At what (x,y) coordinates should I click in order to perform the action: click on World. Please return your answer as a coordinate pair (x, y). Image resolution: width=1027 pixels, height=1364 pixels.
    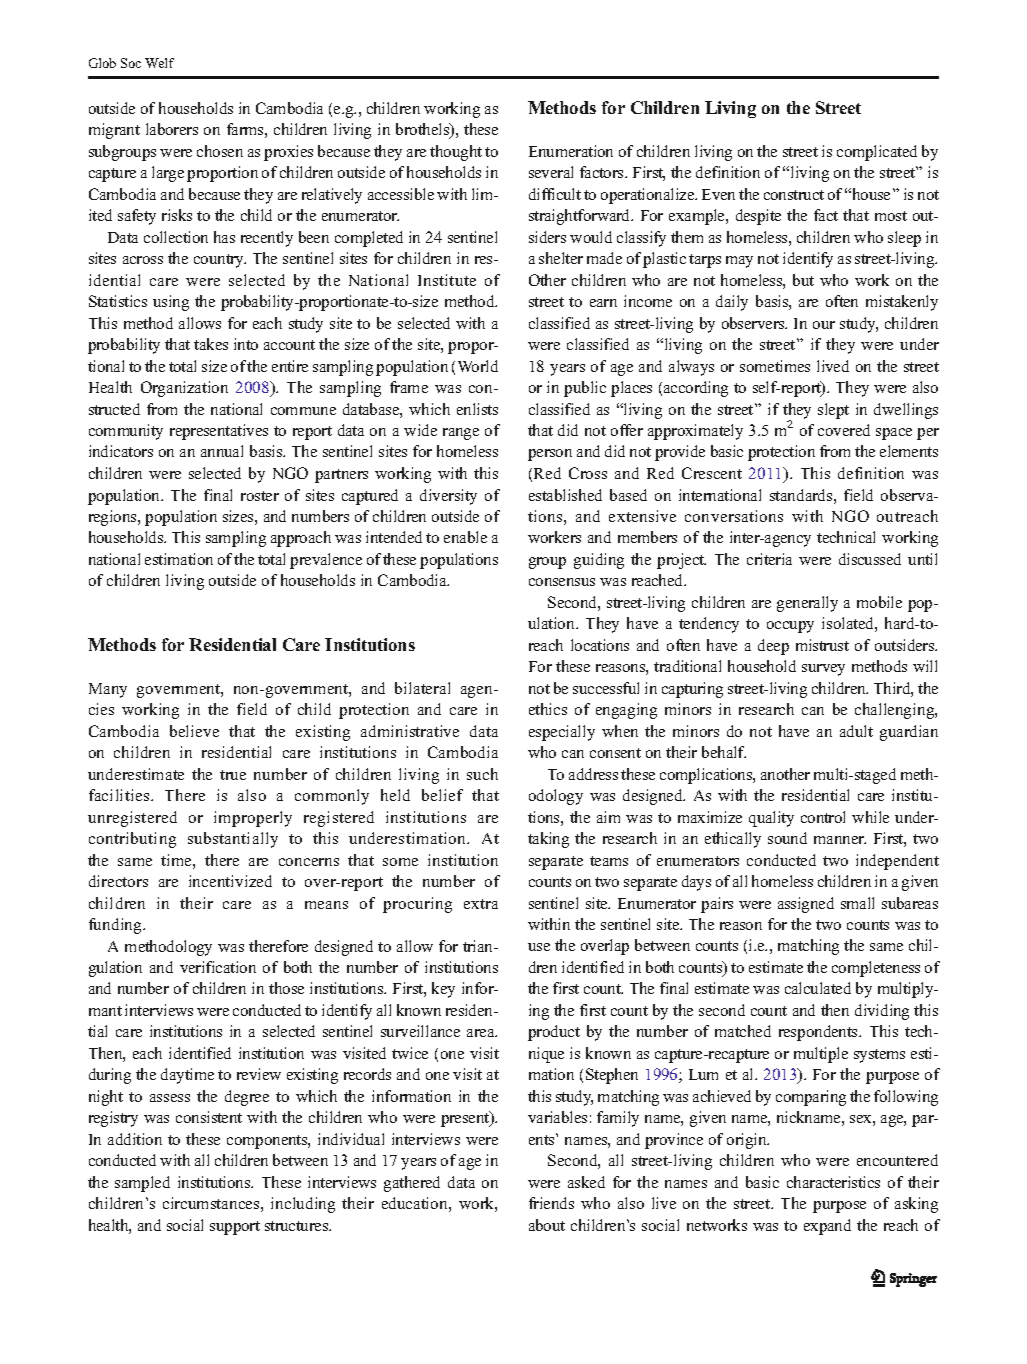
    Looking at the image, I should click on (478, 366).
